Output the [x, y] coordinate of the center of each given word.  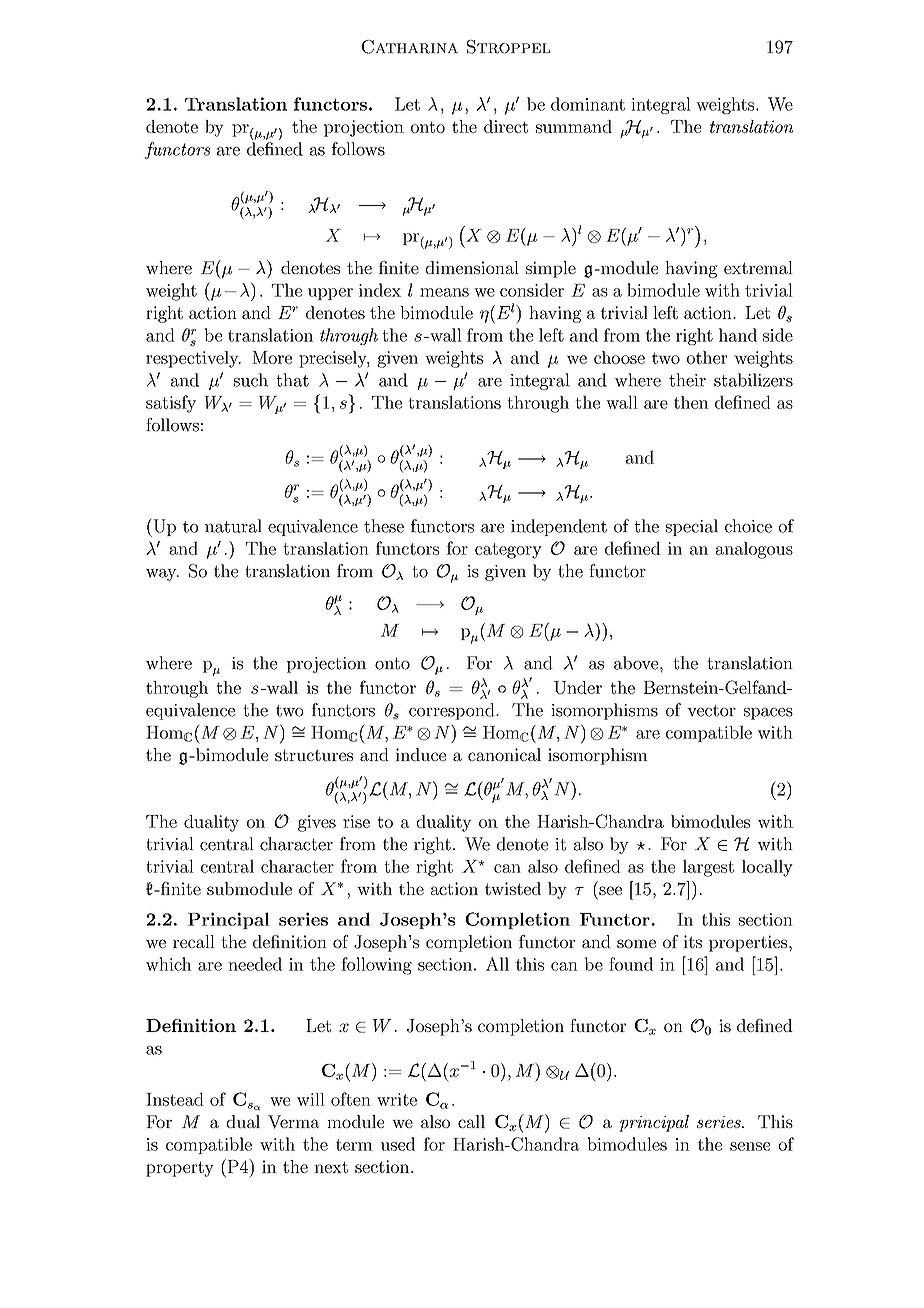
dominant [588, 104]
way [162, 575]
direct [506, 126]
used [398, 1144]
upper [330, 294]
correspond [453, 711]
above [637, 663]
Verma [293, 1122]
